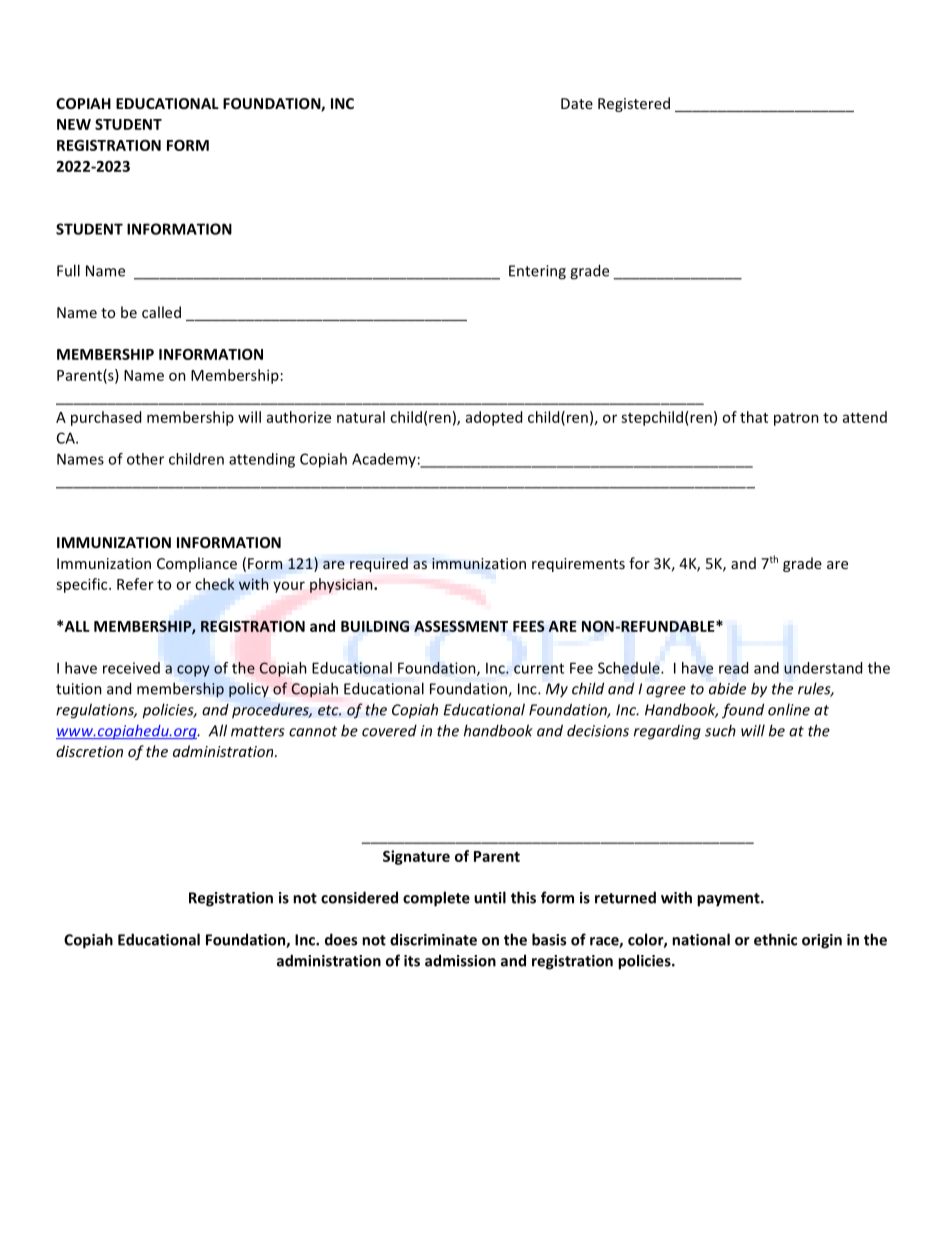 This screenshot has height=1233, width=952. Describe the element at coordinates (537, 272) in the screenshot. I see `Entering` at that location.
